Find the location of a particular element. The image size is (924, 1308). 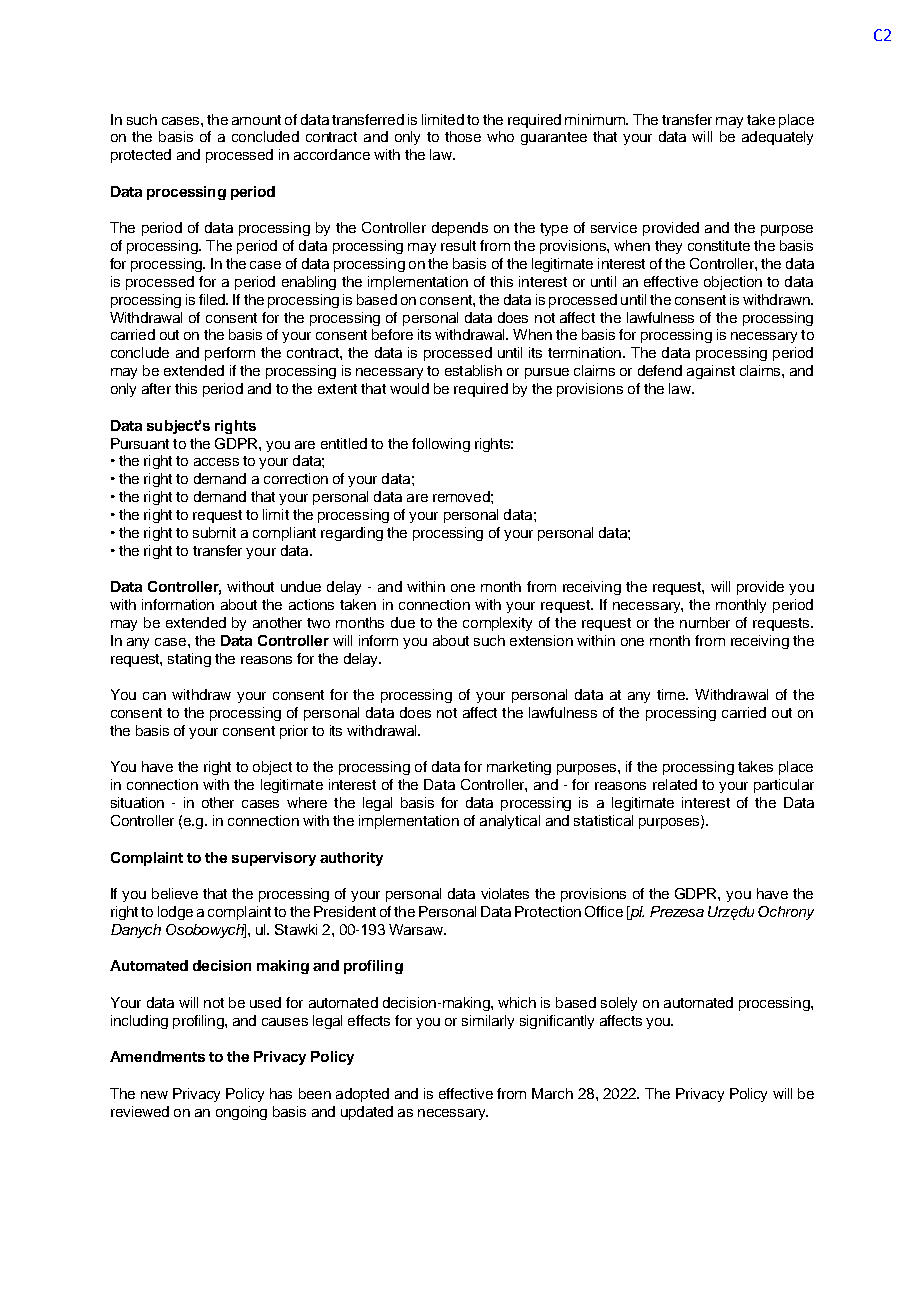

perform is located at coordinates (230, 354).
